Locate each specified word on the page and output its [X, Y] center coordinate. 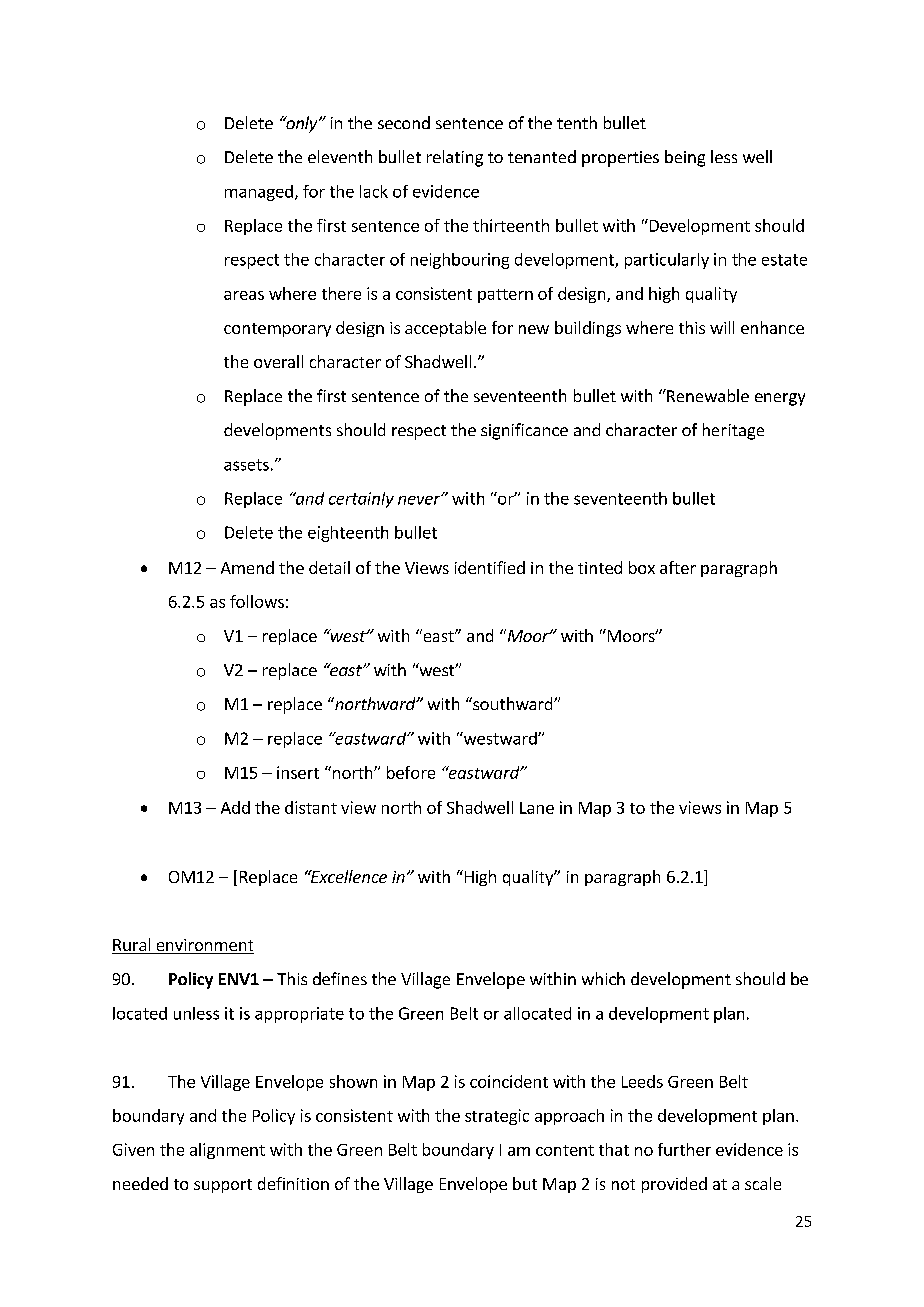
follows [257, 601]
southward [513, 703]
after [678, 567]
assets [246, 465]
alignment [227, 1151]
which [603, 978]
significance [524, 431]
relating [455, 158]
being [685, 158]
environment [204, 946]
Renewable [707, 395]
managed [259, 193]
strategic [497, 1117]
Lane [537, 808]
